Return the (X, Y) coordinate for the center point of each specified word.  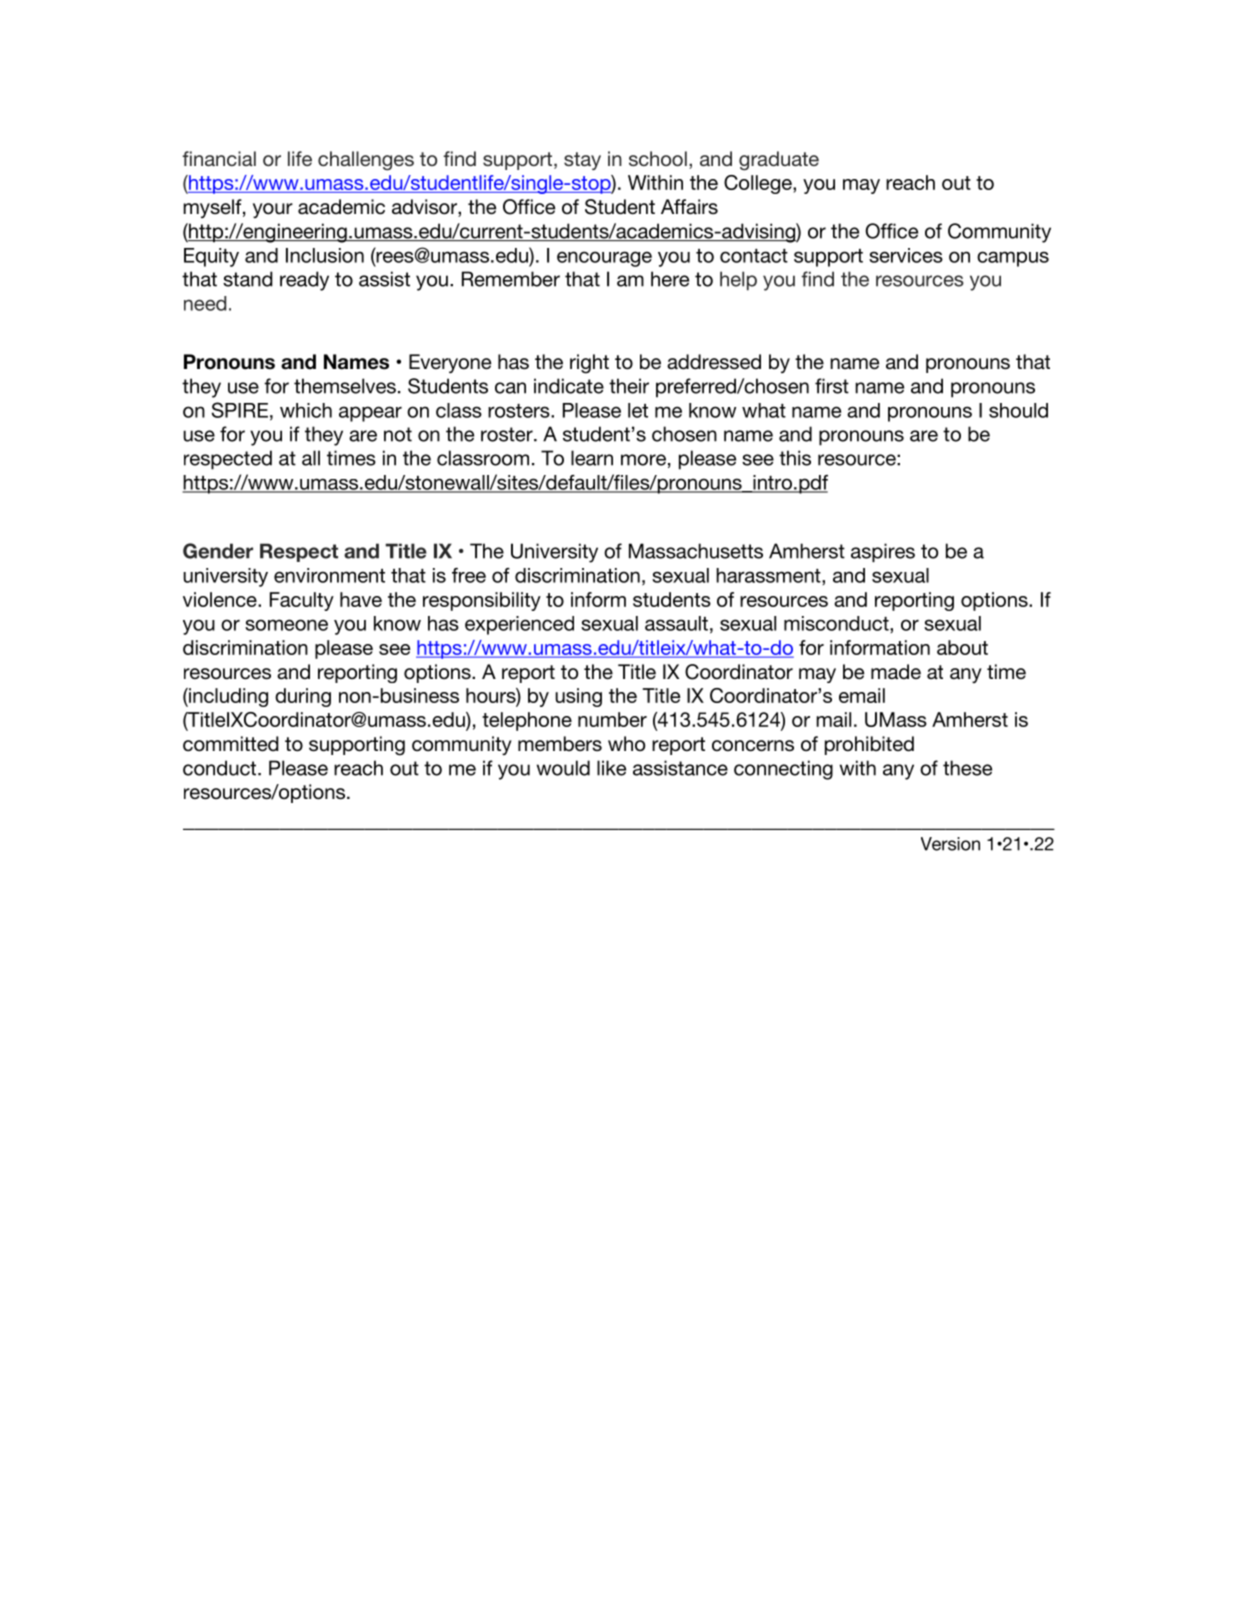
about (962, 647)
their (629, 386)
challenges (366, 161)
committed (231, 744)
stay (582, 161)
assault (676, 623)
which (306, 410)
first (832, 386)
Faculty (302, 601)
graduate (779, 161)
